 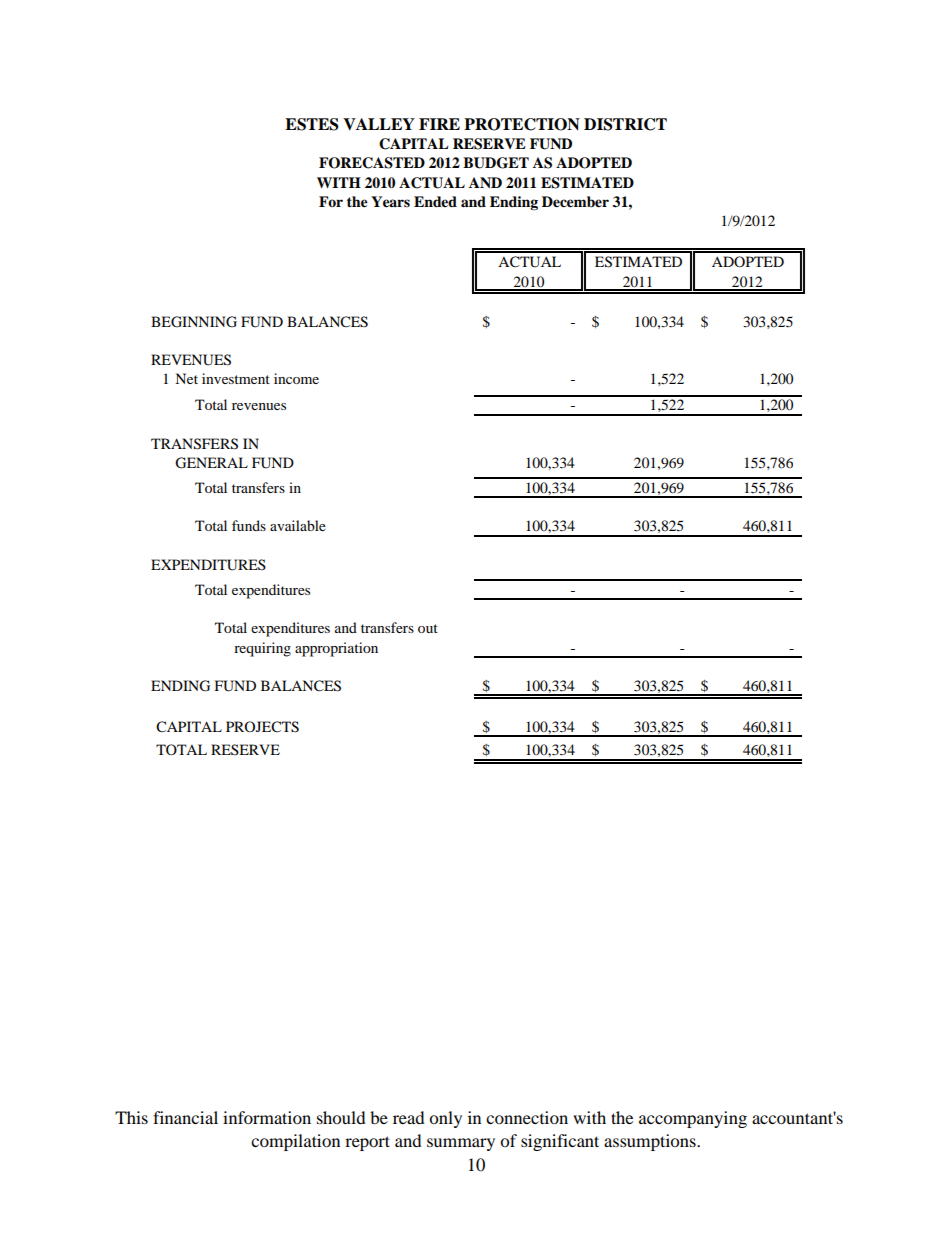 What do you see at coordinates (693, 1119) in the screenshot?
I see `accompanying` at bounding box center [693, 1119].
